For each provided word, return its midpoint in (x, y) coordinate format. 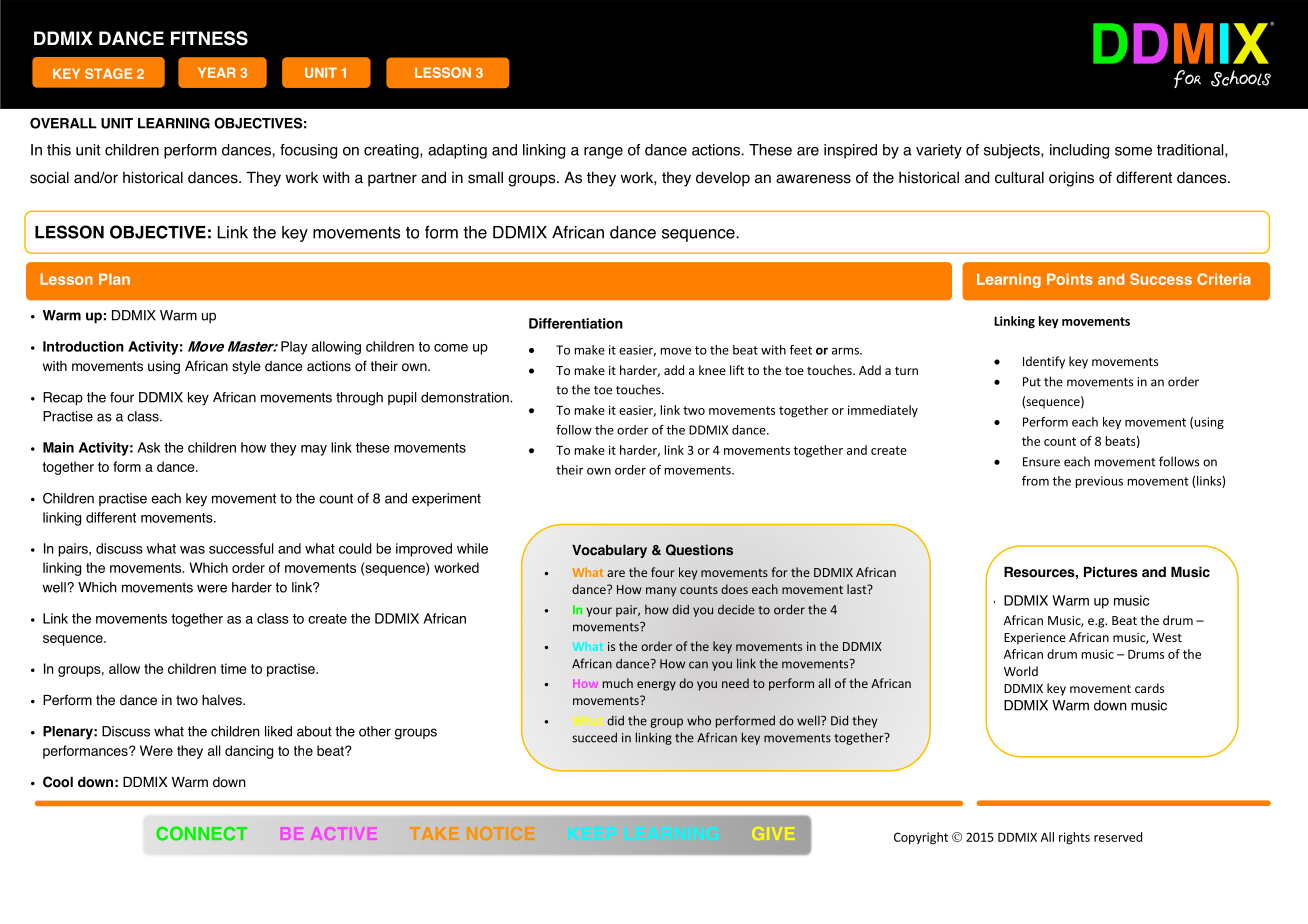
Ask (148, 447)
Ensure (1041, 462)
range (603, 153)
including (1079, 151)
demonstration (466, 397)
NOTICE (501, 833)
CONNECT (202, 833)
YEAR (217, 72)
